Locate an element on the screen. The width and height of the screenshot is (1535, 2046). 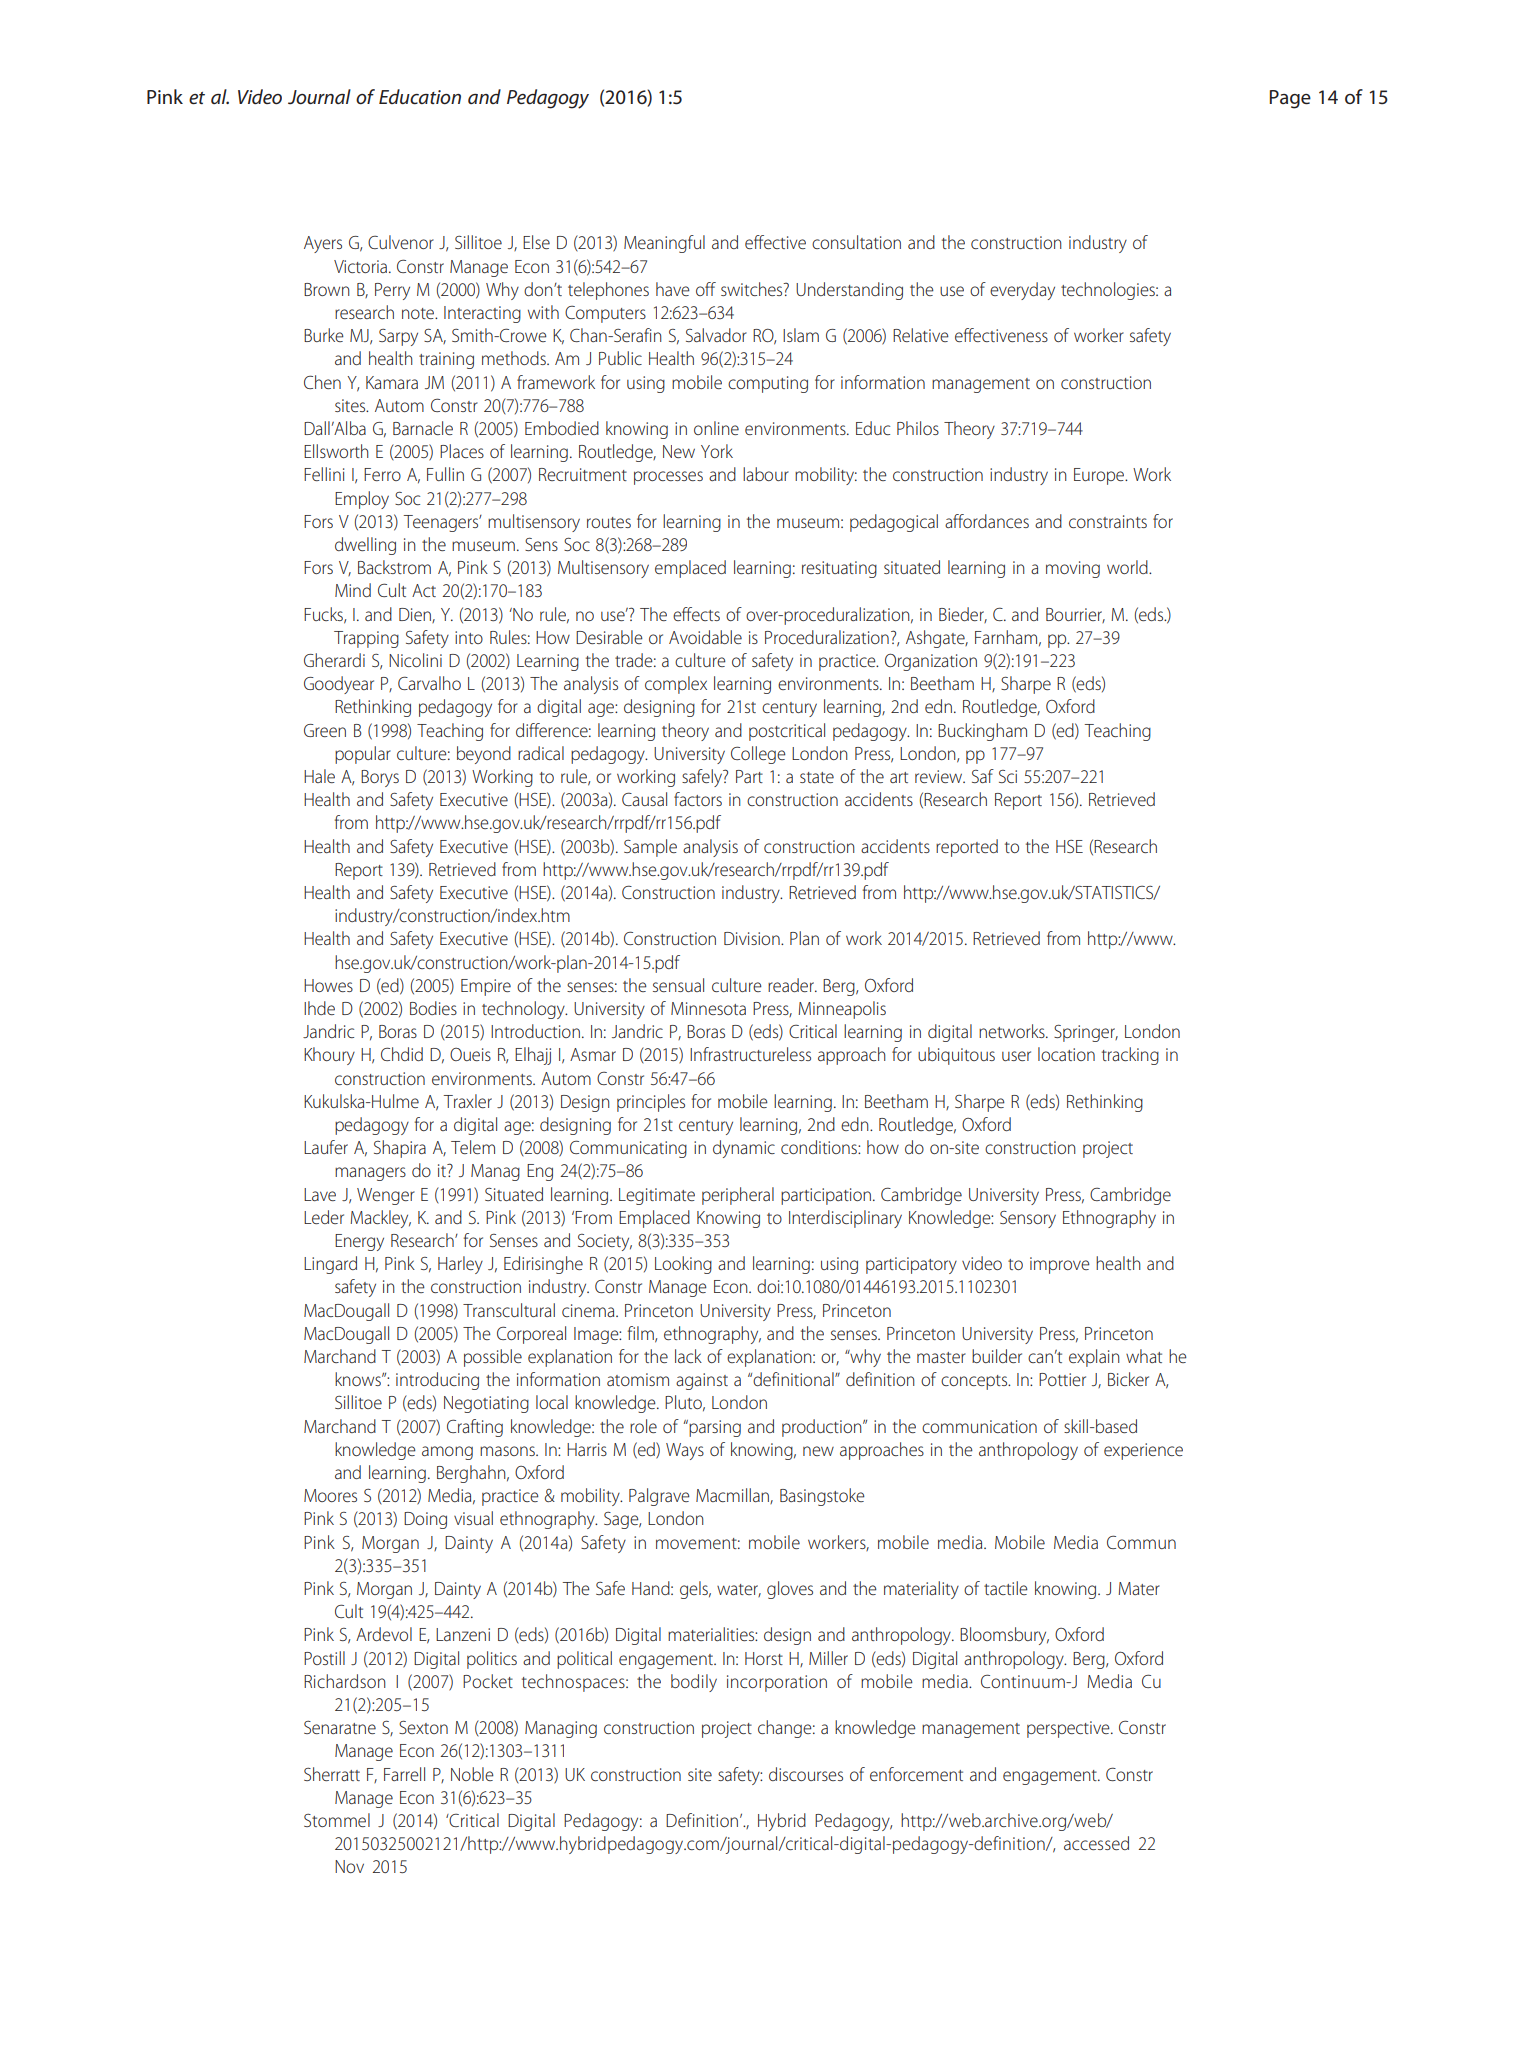
Else is located at coordinates (536, 242).
